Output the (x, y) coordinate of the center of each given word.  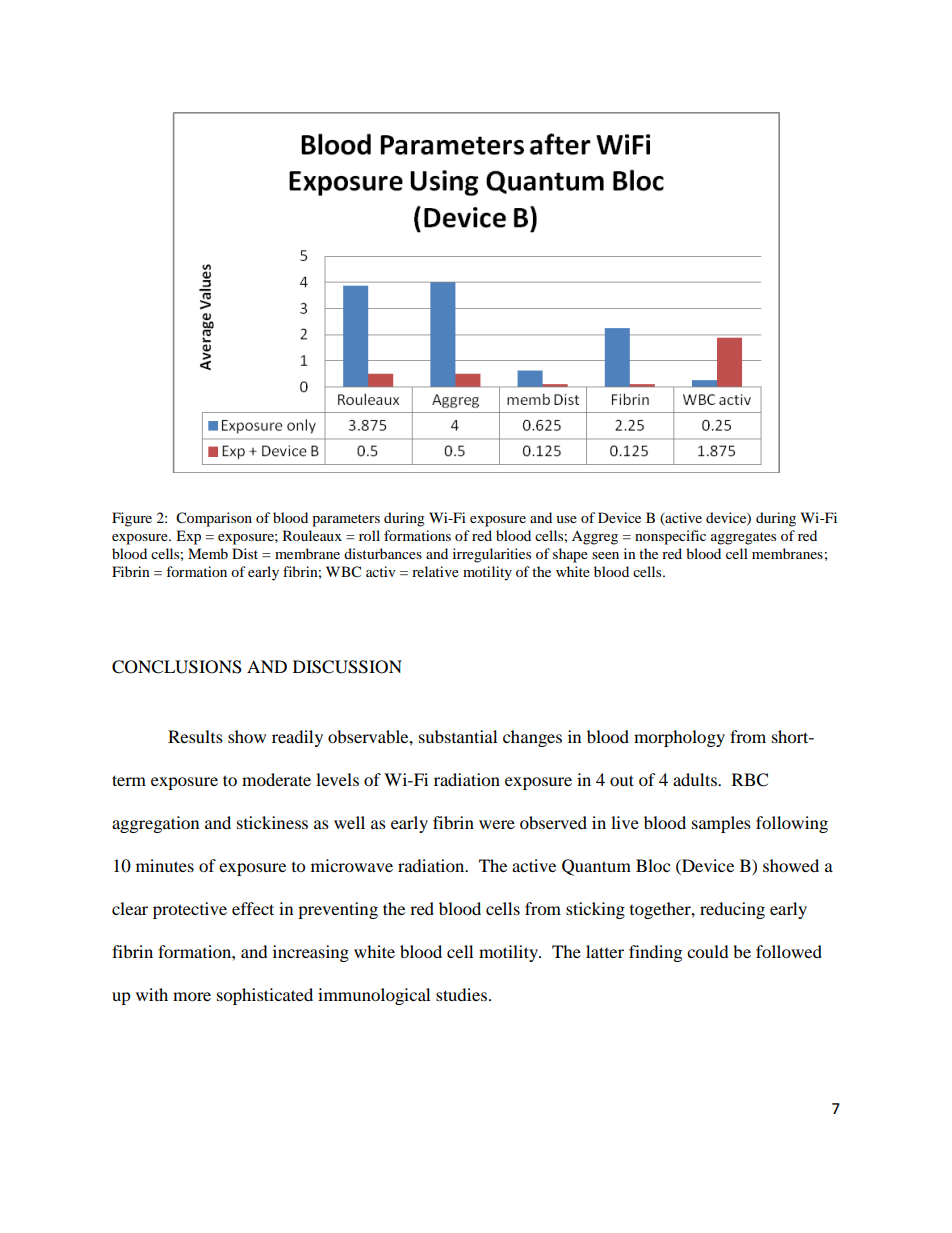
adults (696, 779)
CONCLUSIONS (177, 667)
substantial (458, 736)
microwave (352, 865)
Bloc (653, 865)
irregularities (492, 555)
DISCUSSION (347, 667)
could (708, 951)
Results (195, 736)
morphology (679, 738)
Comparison (214, 519)
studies (463, 994)
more (192, 996)
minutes (165, 865)
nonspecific (670, 537)
